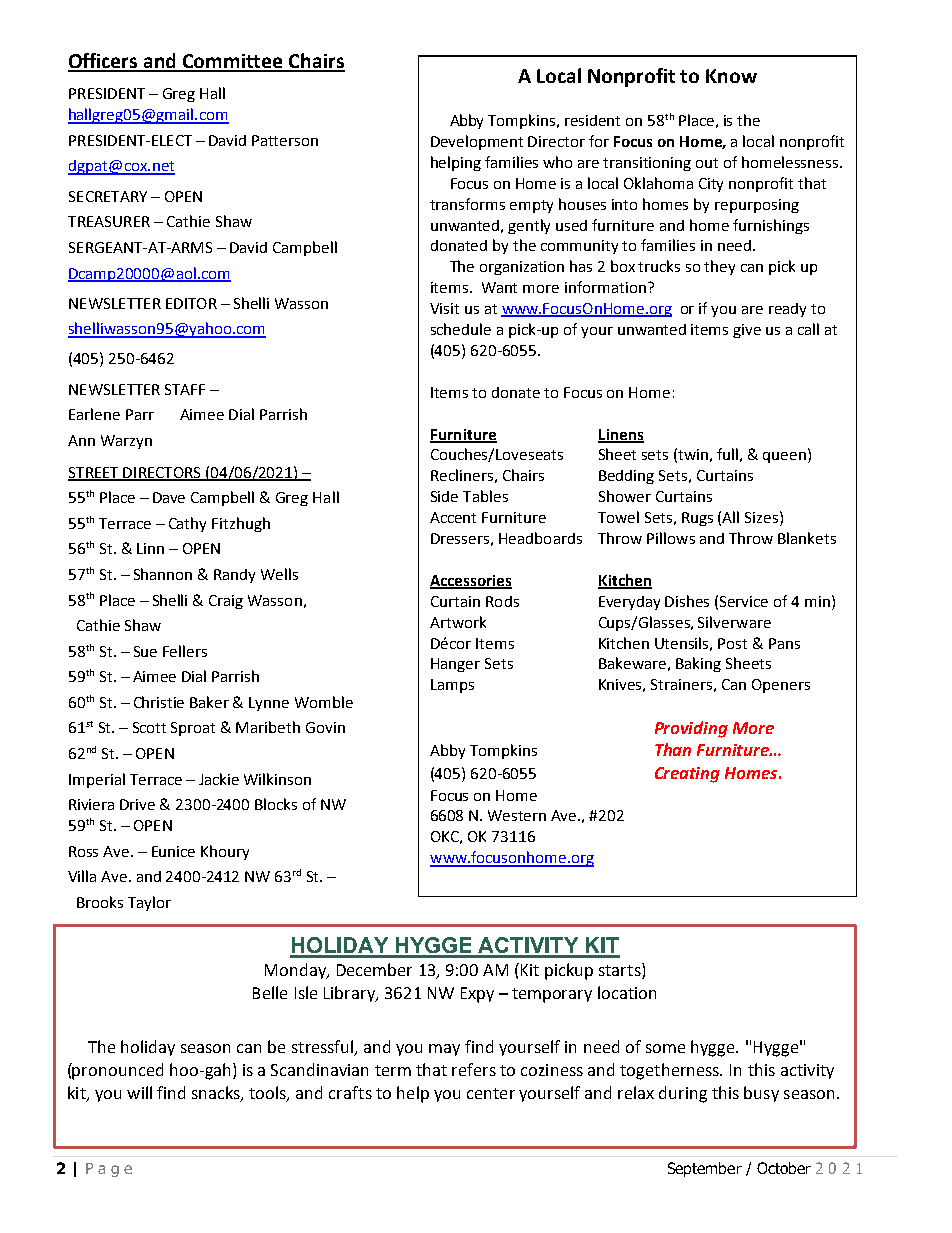  Describe the element at coordinates (139, 1092) in the screenshot. I see `will` at that location.
